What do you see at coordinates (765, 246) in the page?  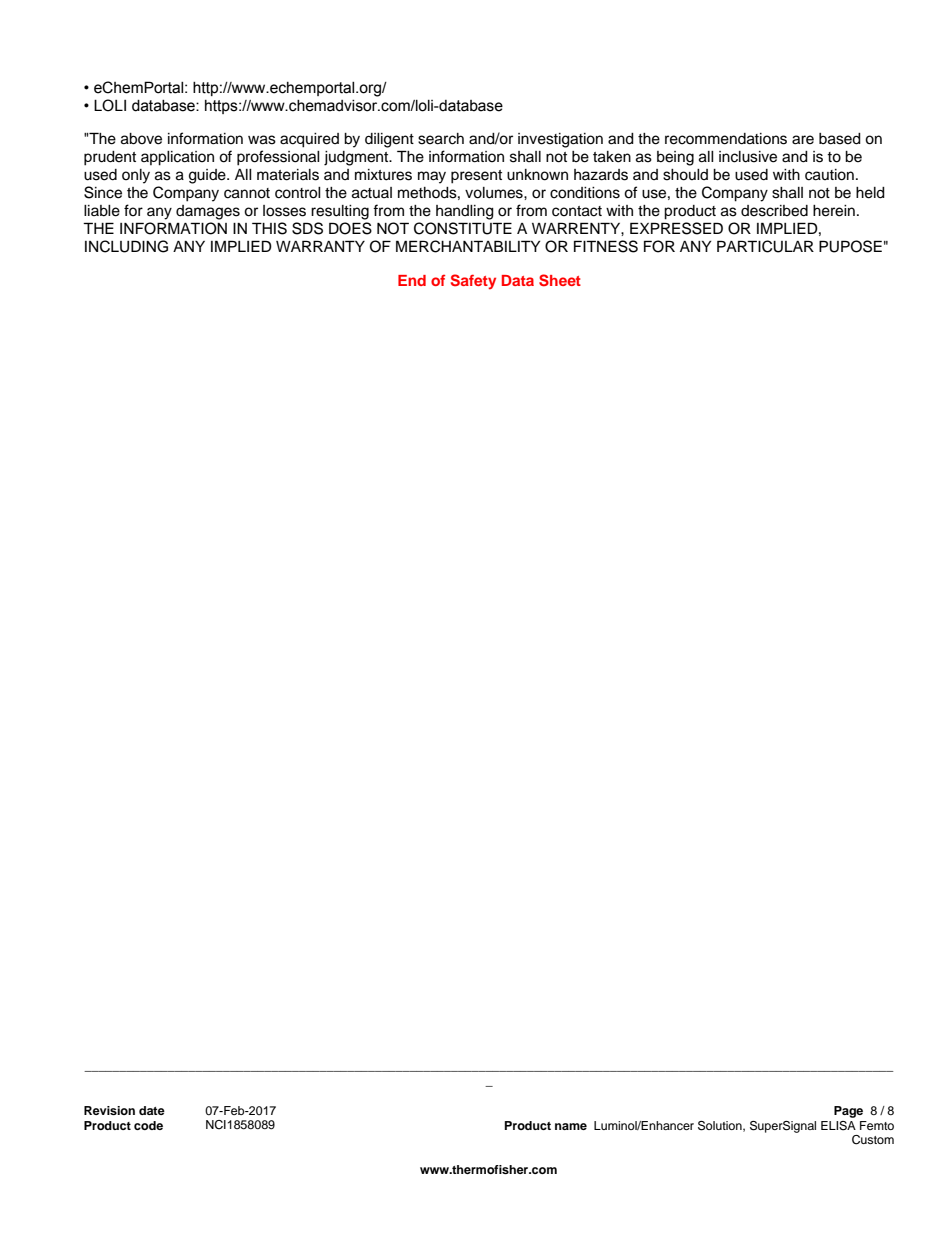 I see `PARTICULAR` at bounding box center [765, 246].
